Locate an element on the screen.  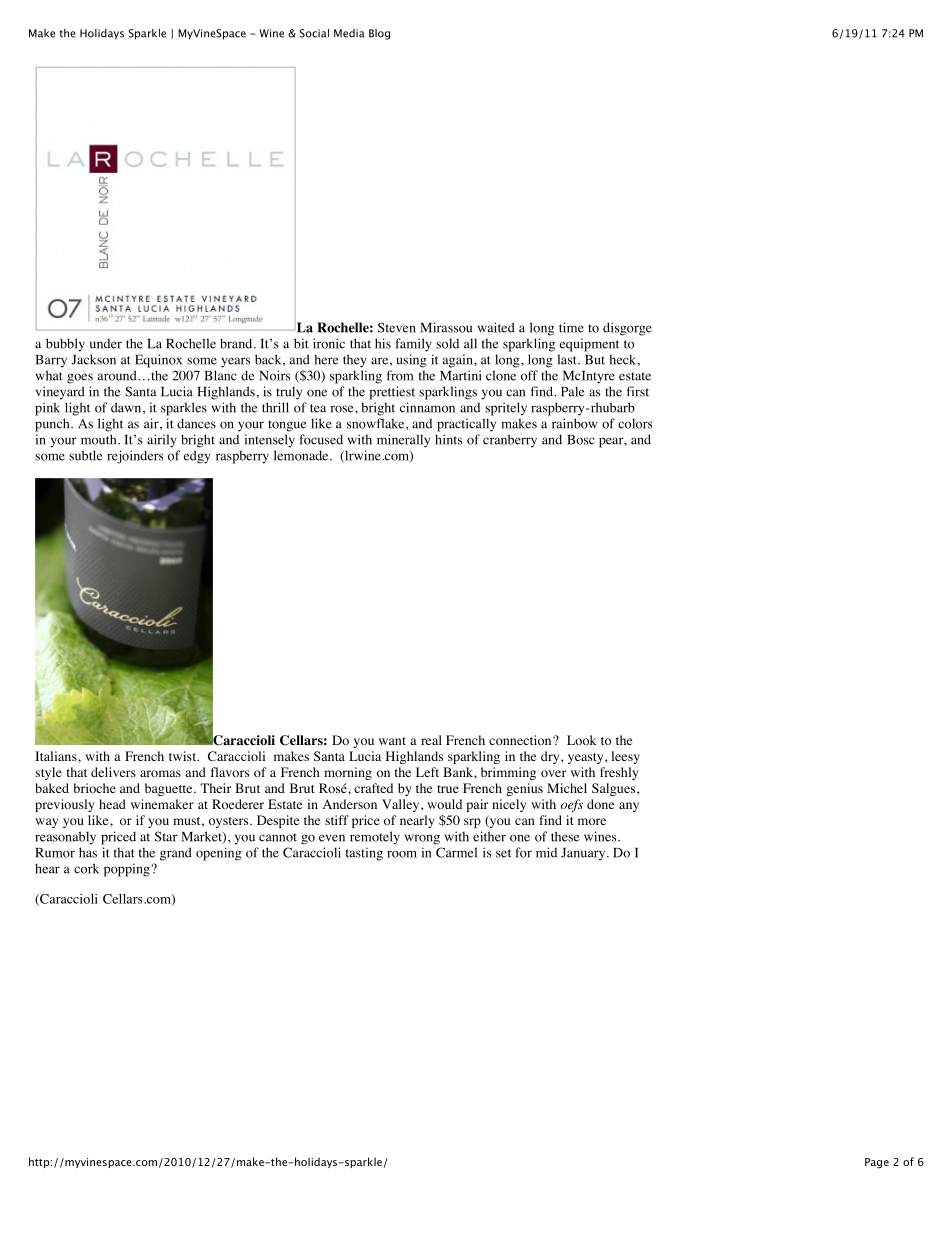
airily is located at coordinates (162, 441).
